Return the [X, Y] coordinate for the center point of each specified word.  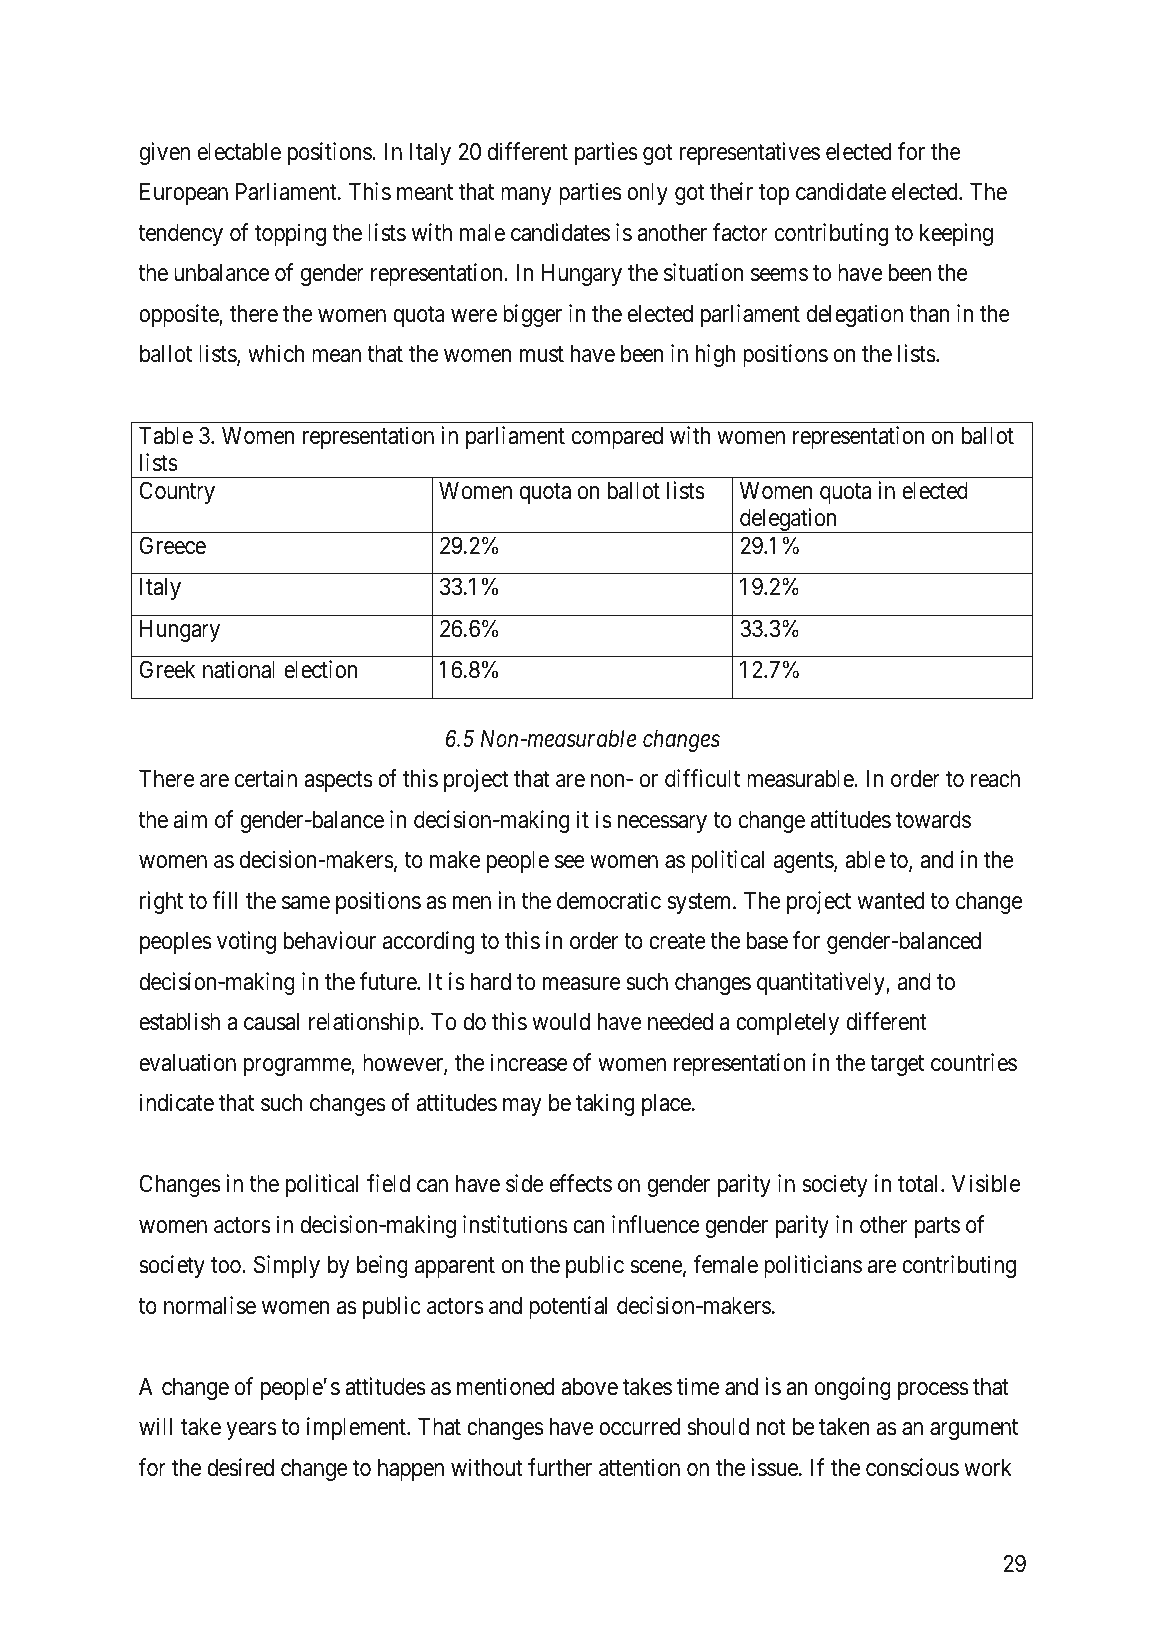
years [251, 1431]
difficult [702, 778]
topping [290, 234]
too [227, 1266]
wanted [890, 901]
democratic [609, 900]
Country [177, 492]
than [929, 314]
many [526, 196]
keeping [956, 234]
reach [995, 779]
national [239, 669]
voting [246, 942]
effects [581, 1183]
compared [617, 438]
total [920, 1184]
